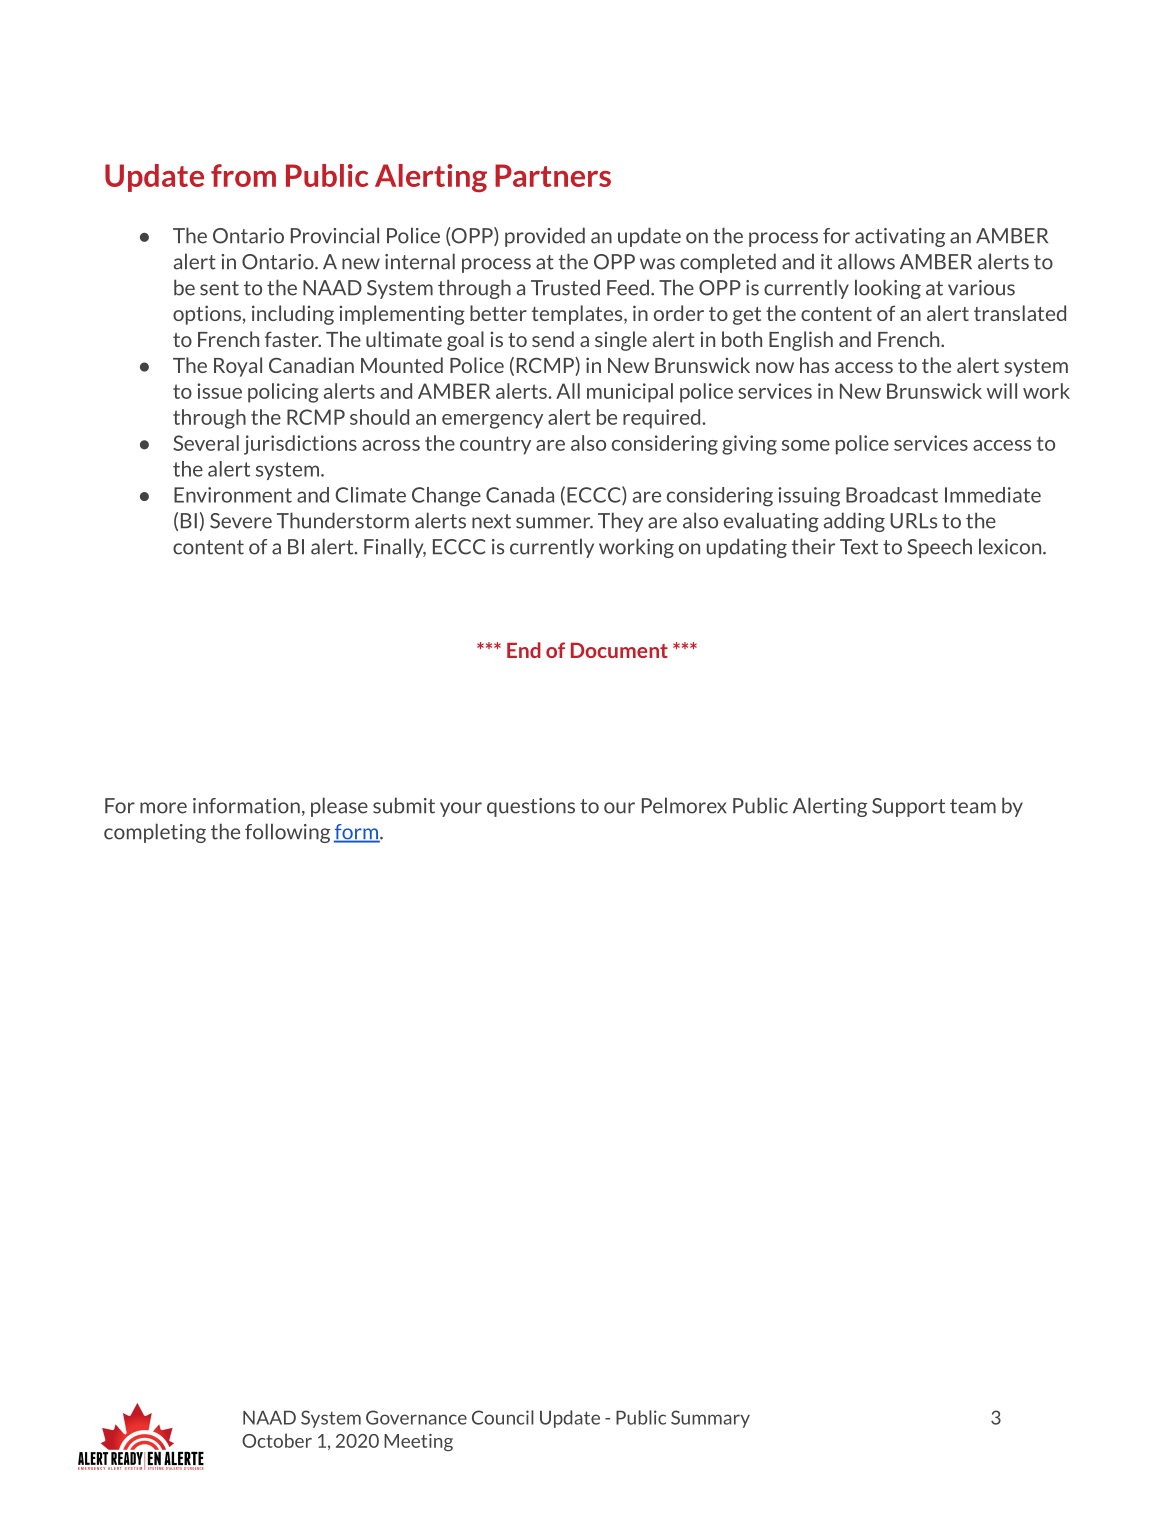  What do you see at coordinates (545, 237) in the screenshot?
I see `provided` at bounding box center [545, 237].
